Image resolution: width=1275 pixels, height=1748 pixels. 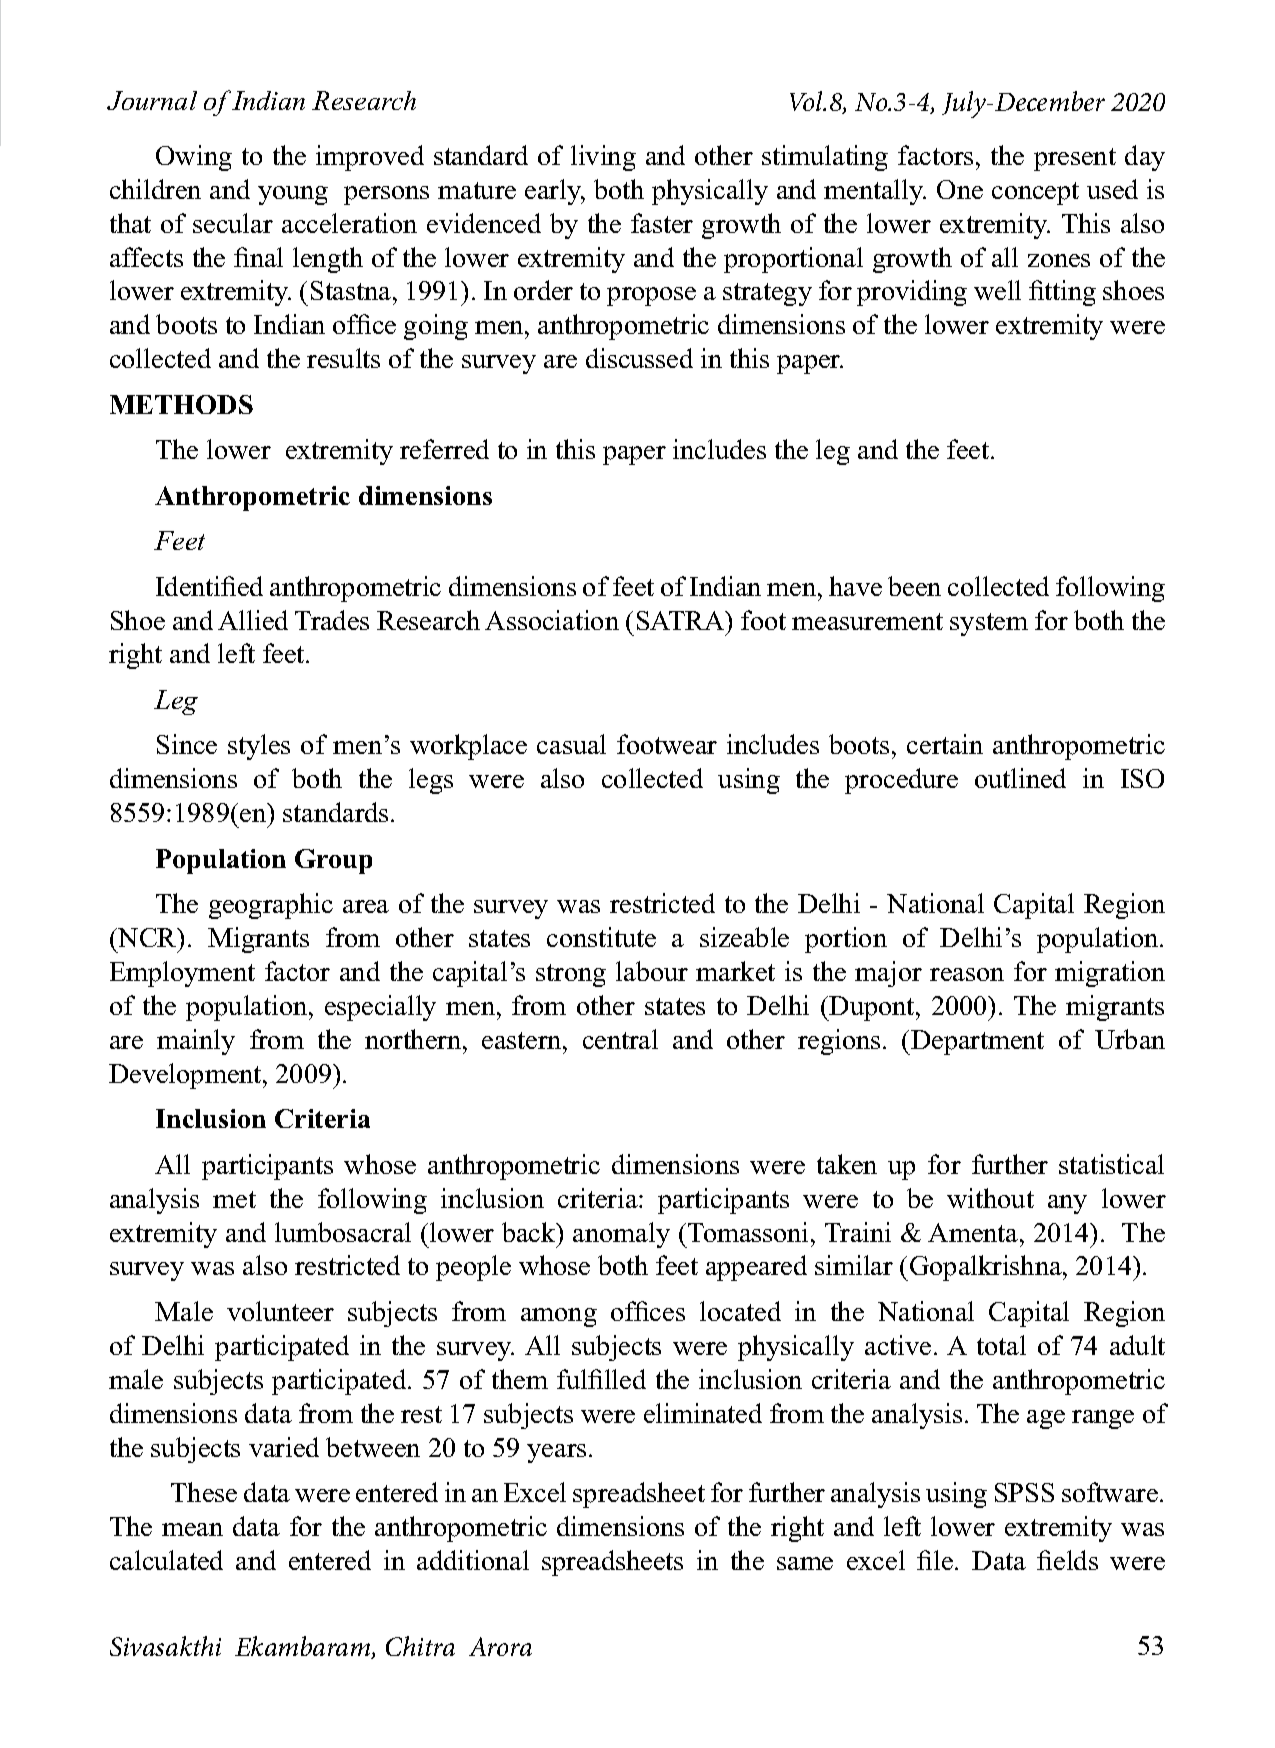 What do you see at coordinates (343, 1232) in the image?
I see `lumbosacral` at bounding box center [343, 1232].
